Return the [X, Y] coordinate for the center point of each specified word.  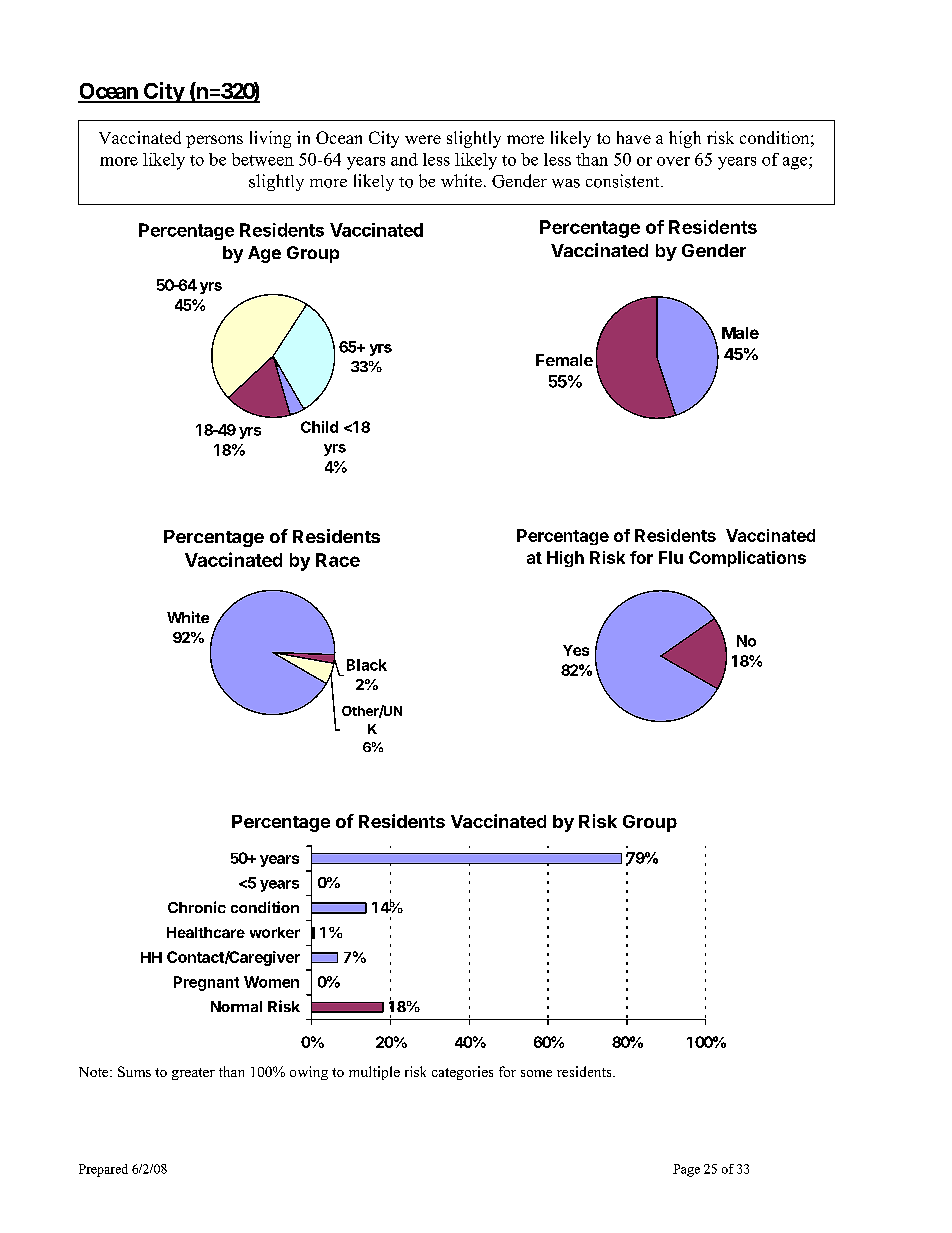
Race [338, 560]
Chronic [197, 907]
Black [367, 665]
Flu [671, 557]
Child [319, 427]
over [673, 161]
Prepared [103, 1170]
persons [214, 141]
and [404, 159]
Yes [576, 650]
